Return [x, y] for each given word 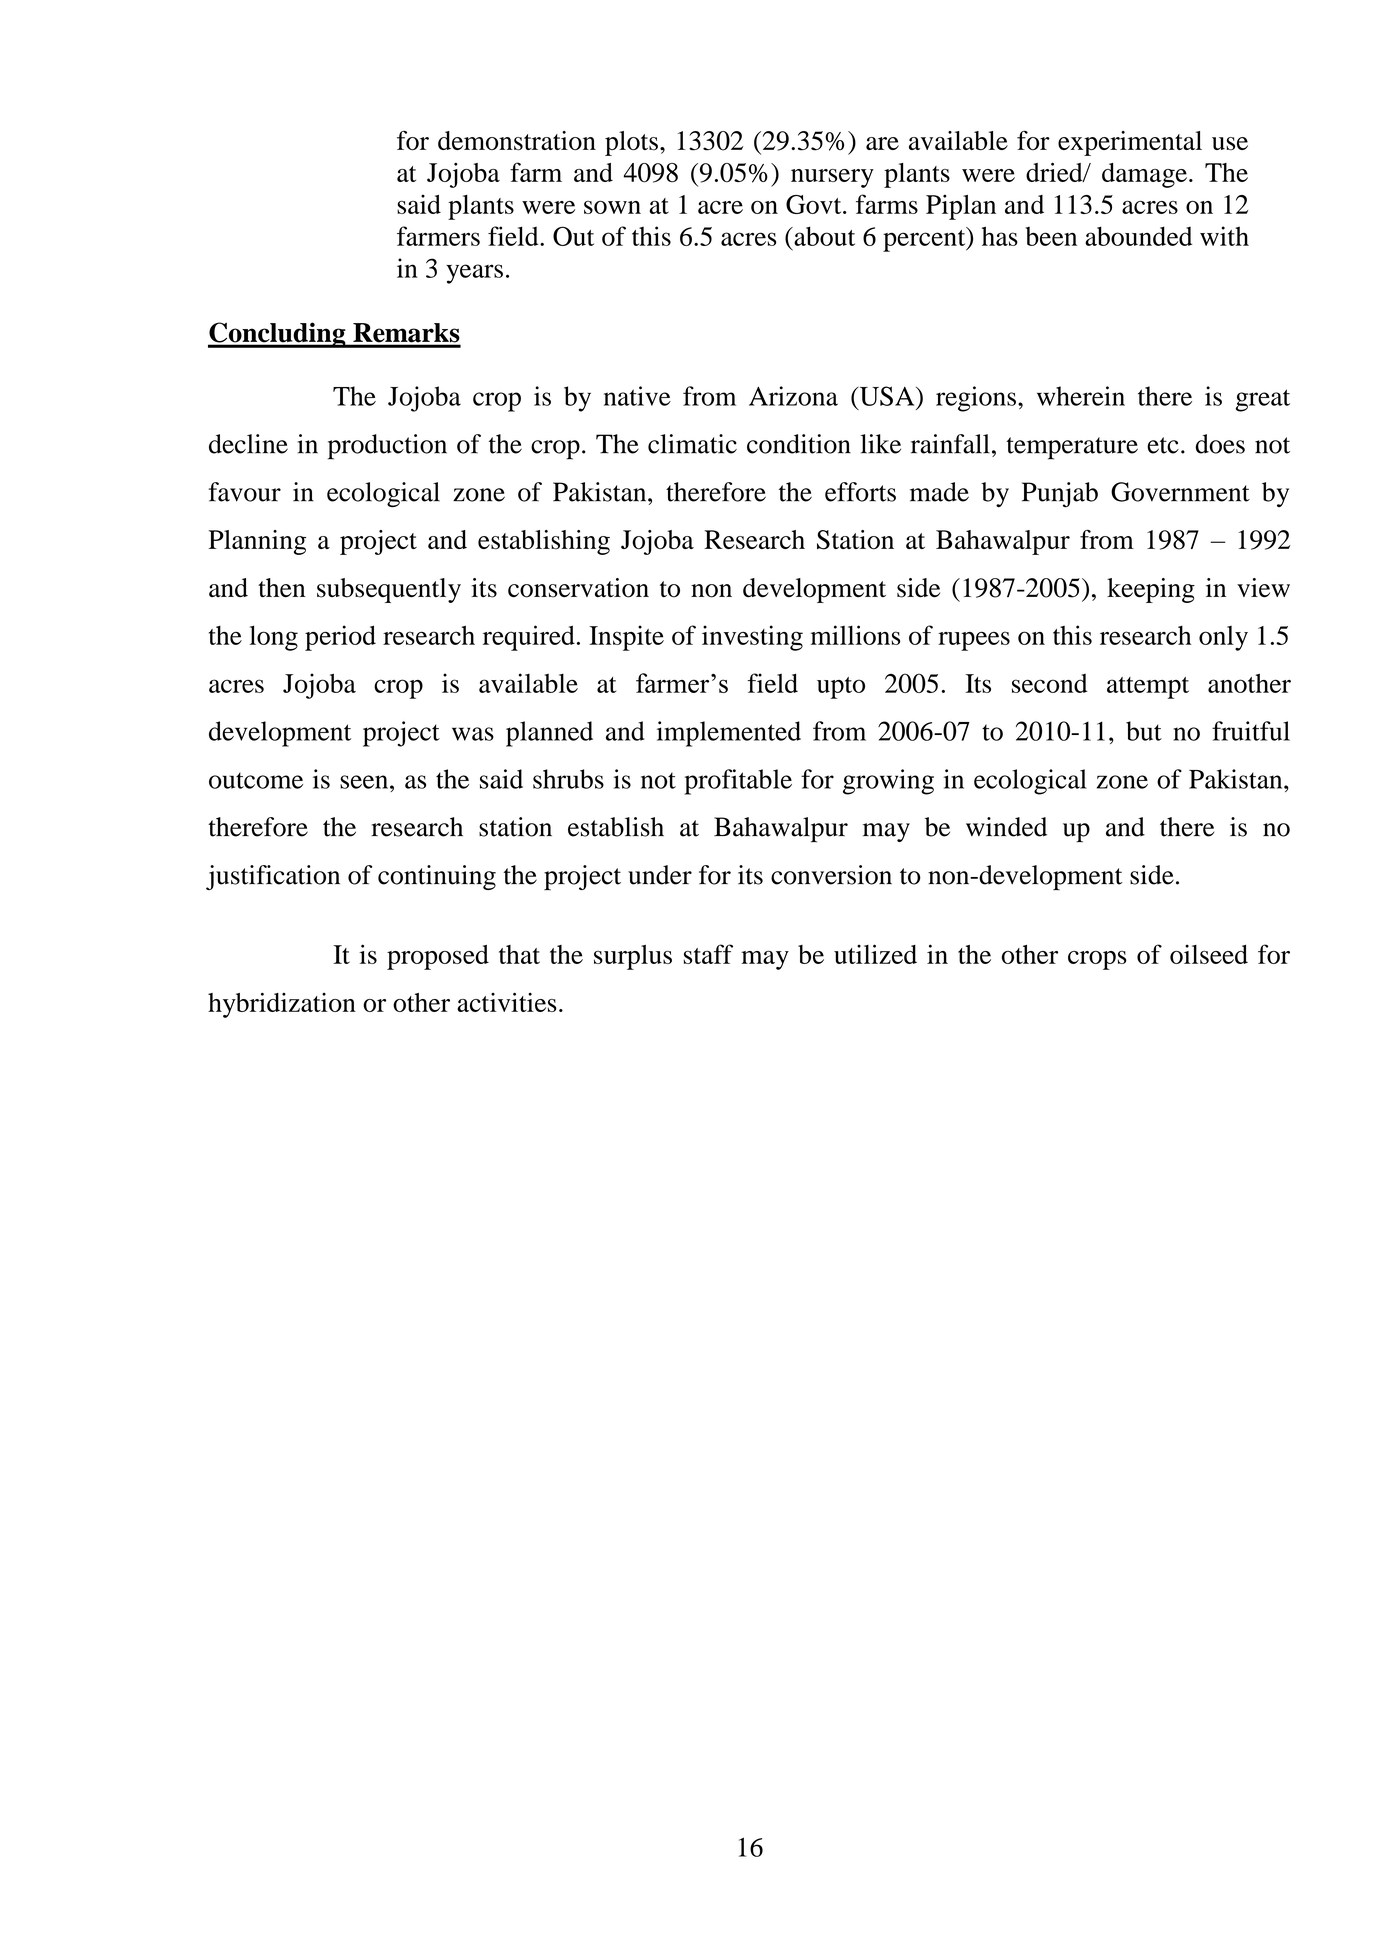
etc [1163, 445]
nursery [832, 178]
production [387, 447]
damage [1144, 175]
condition [799, 444]
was [473, 734]
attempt [1148, 688]
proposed [438, 957]
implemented [729, 734]
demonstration [517, 141]
